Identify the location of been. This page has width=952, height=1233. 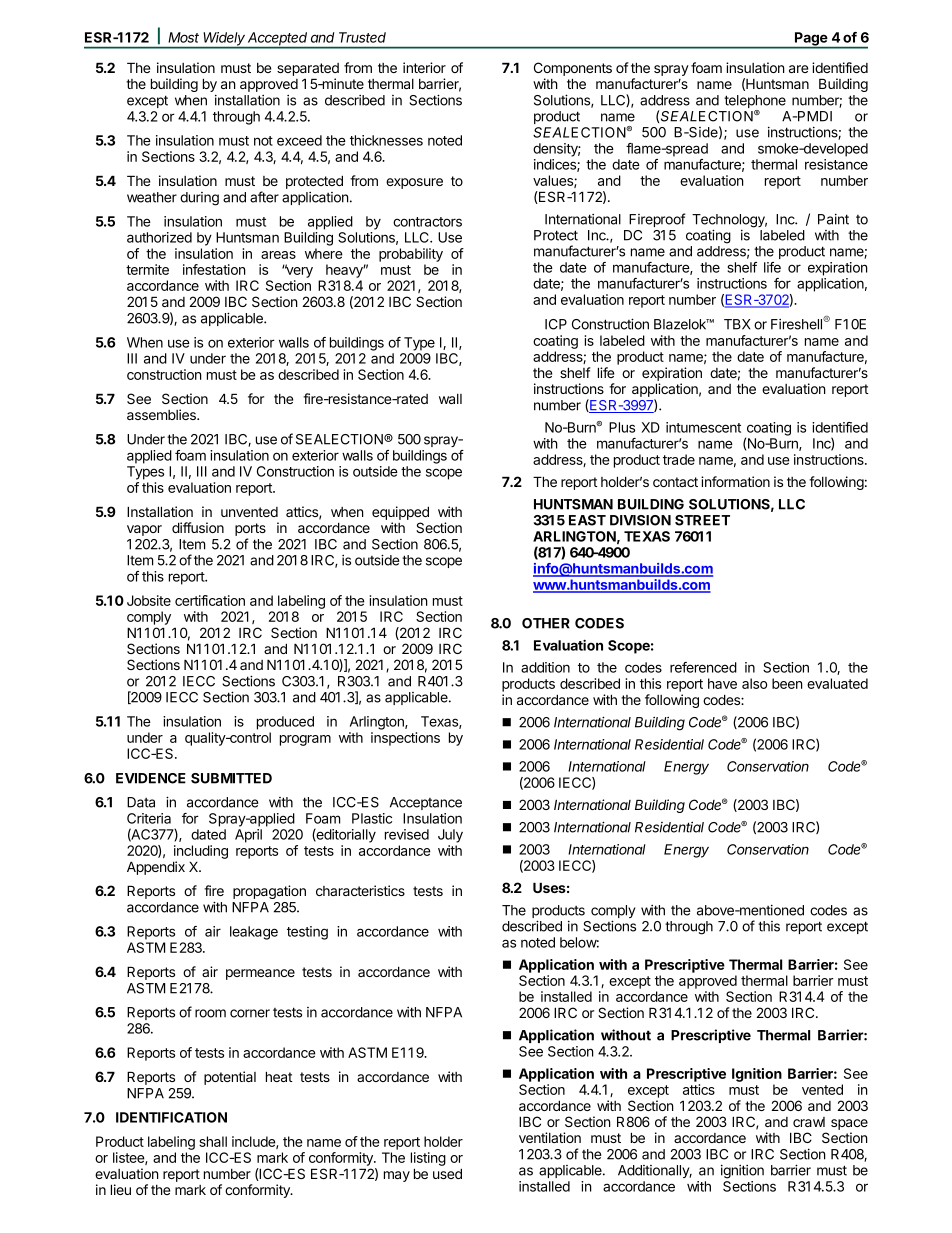
(787, 683).
